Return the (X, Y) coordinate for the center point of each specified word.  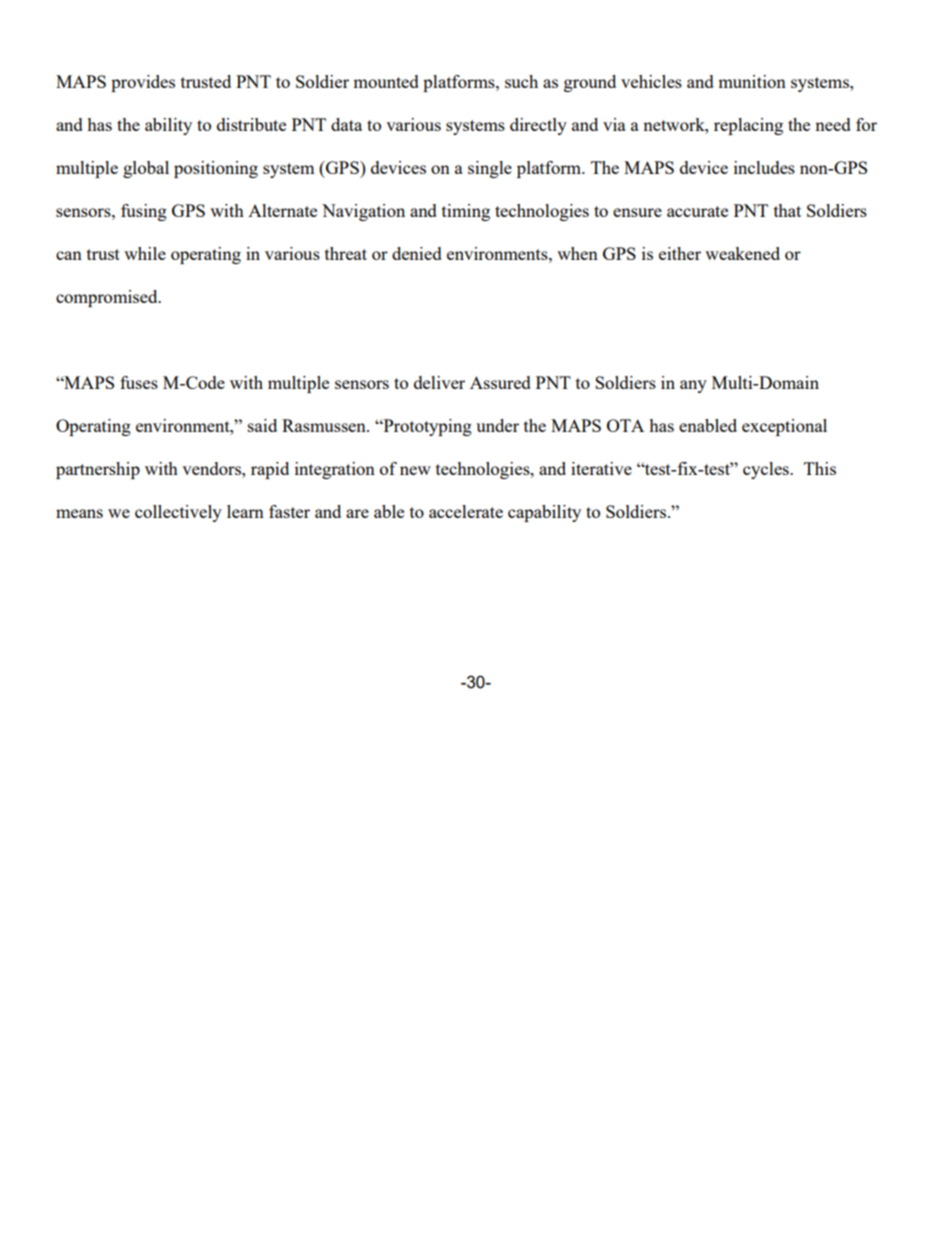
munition (752, 81)
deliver (439, 382)
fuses (139, 382)
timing (466, 212)
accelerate (466, 511)
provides (143, 83)
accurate (697, 211)
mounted (386, 81)
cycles (767, 470)
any (693, 386)
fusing (144, 212)
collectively (178, 513)
